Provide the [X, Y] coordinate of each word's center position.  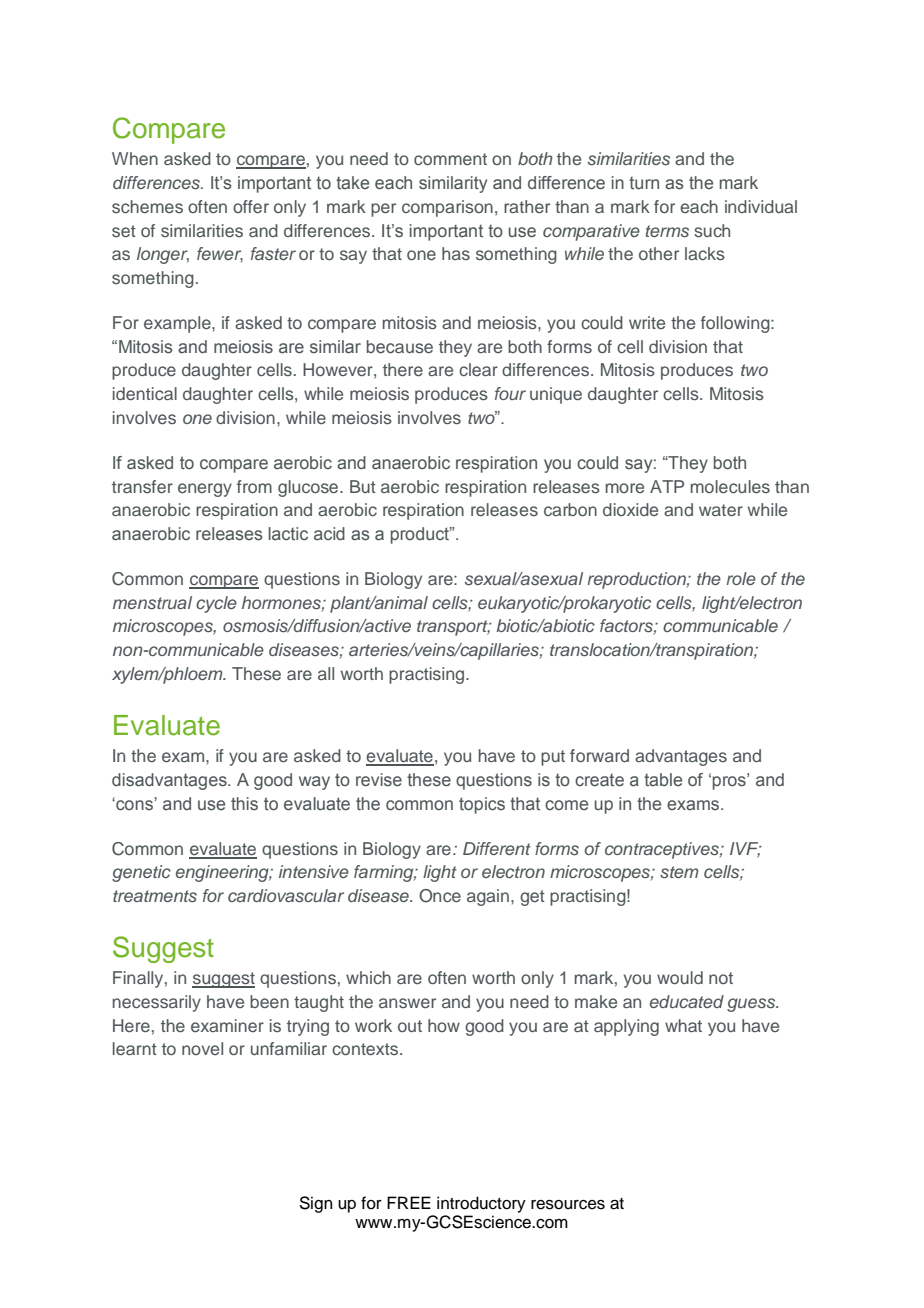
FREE [409, 1202]
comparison [447, 208]
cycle [216, 604]
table [663, 780]
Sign [316, 1204]
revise [379, 780]
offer [251, 206]
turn [644, 183]
